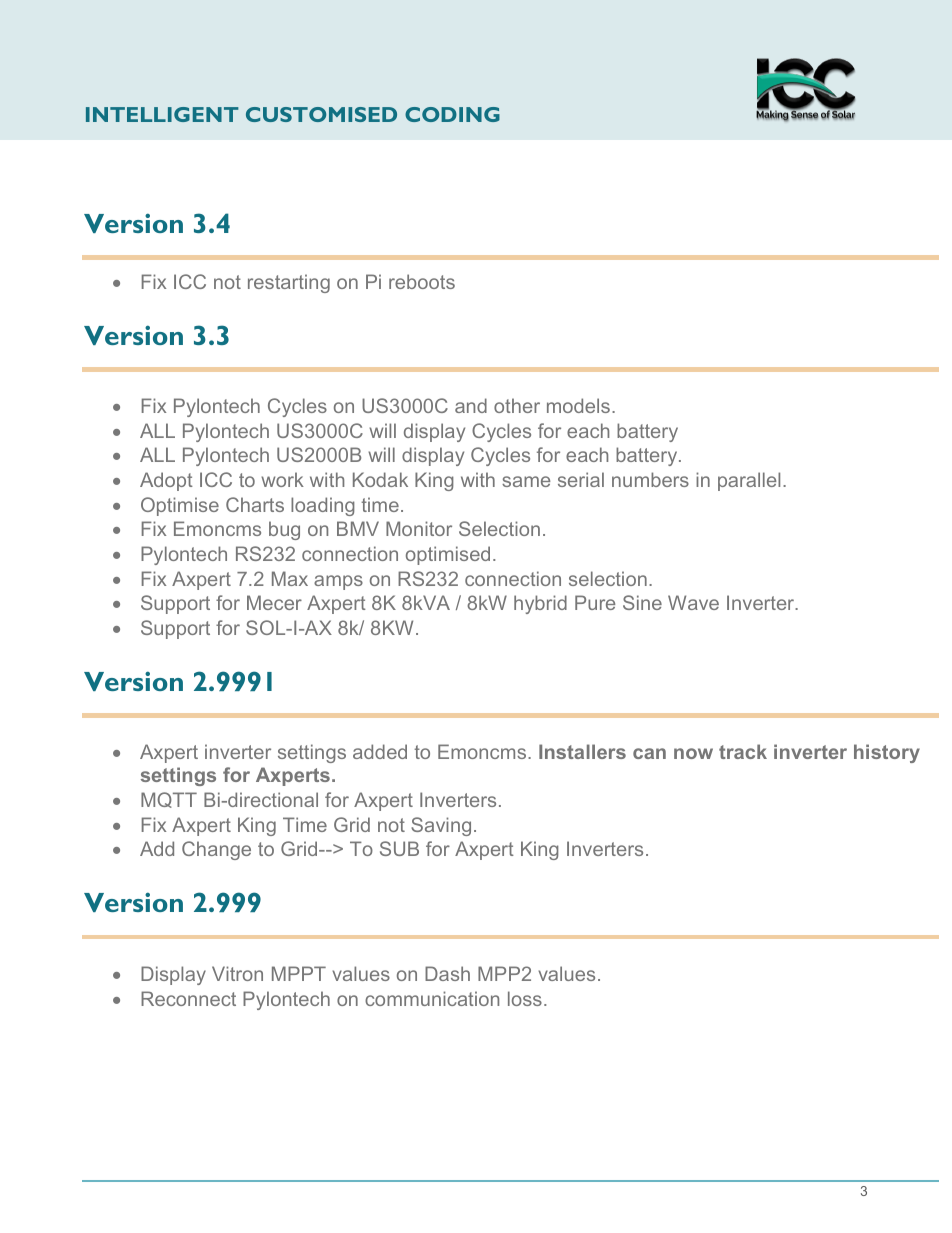 The height and width of the screenshot is (1233, 952). Describe the element at coordinates (452, 114) in the screenshot. I see `CODING` at that location.
